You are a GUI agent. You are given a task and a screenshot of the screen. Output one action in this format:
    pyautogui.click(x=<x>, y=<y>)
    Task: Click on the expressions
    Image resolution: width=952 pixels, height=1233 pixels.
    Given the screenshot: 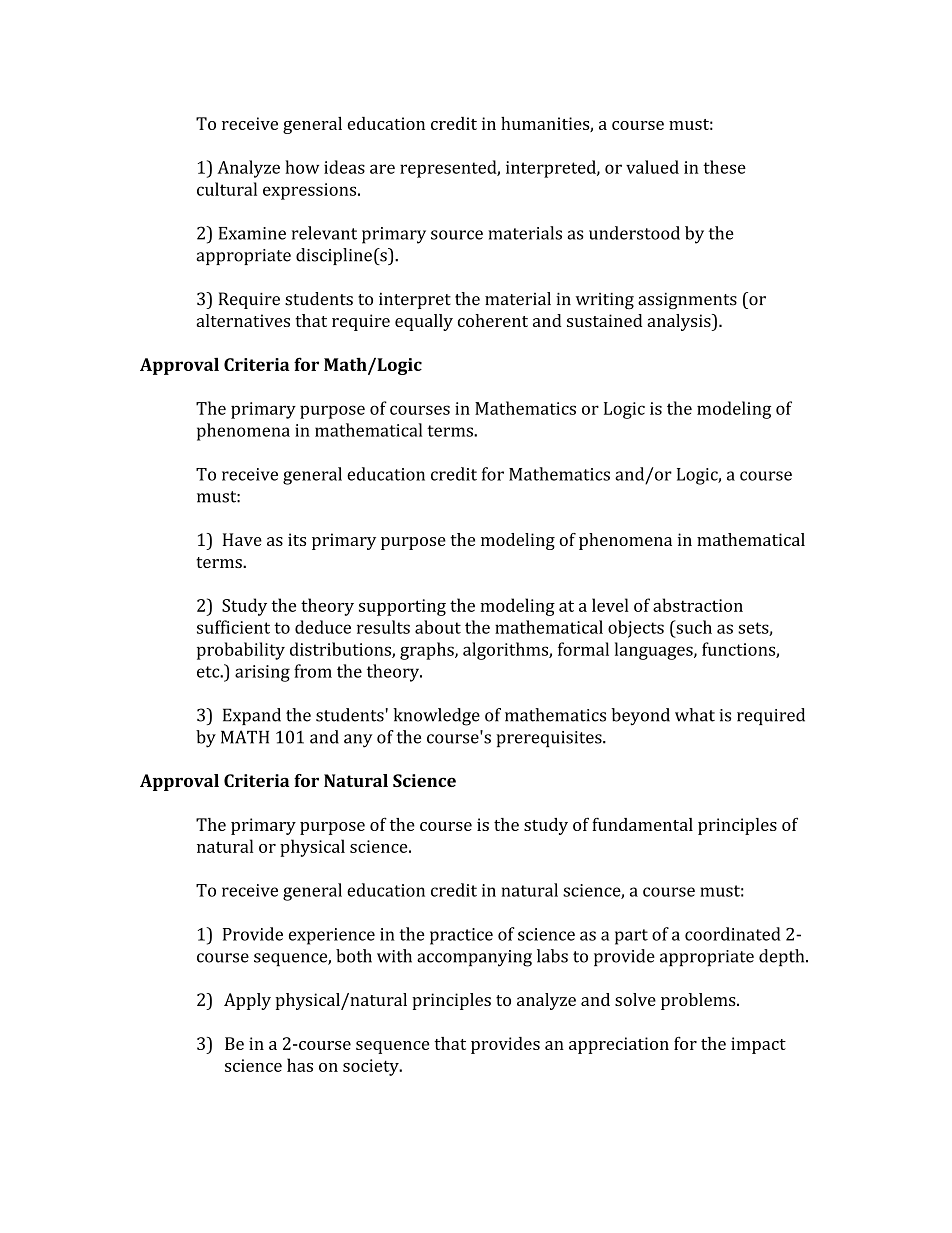 What is the action you would take?
    pyautogui.click(x=311, y=191)
